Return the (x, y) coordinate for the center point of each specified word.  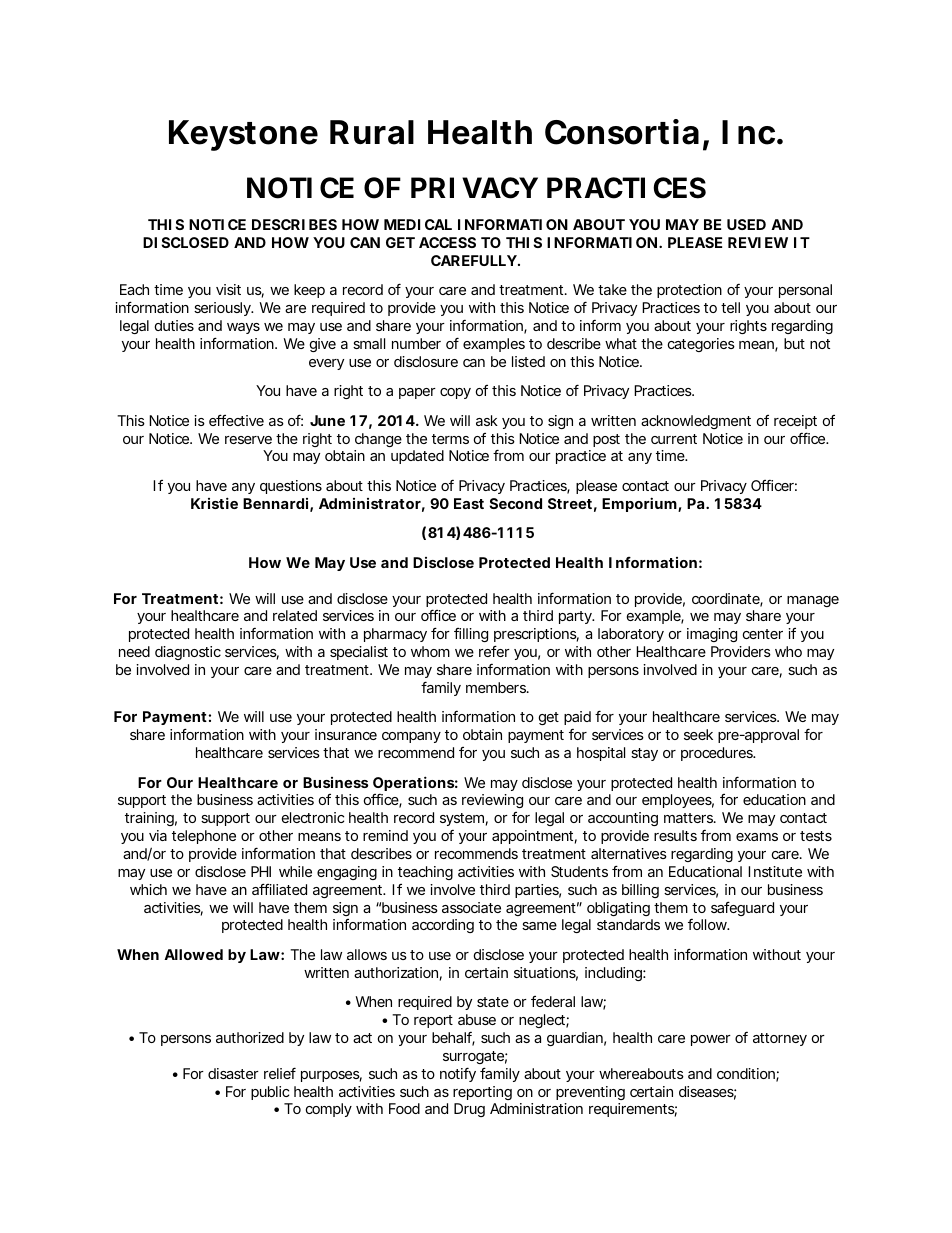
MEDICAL (418, 224)
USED (746, 224)
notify (458, 1074)
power (711, 1040)
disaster (233, 1073)
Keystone (243, 135)
